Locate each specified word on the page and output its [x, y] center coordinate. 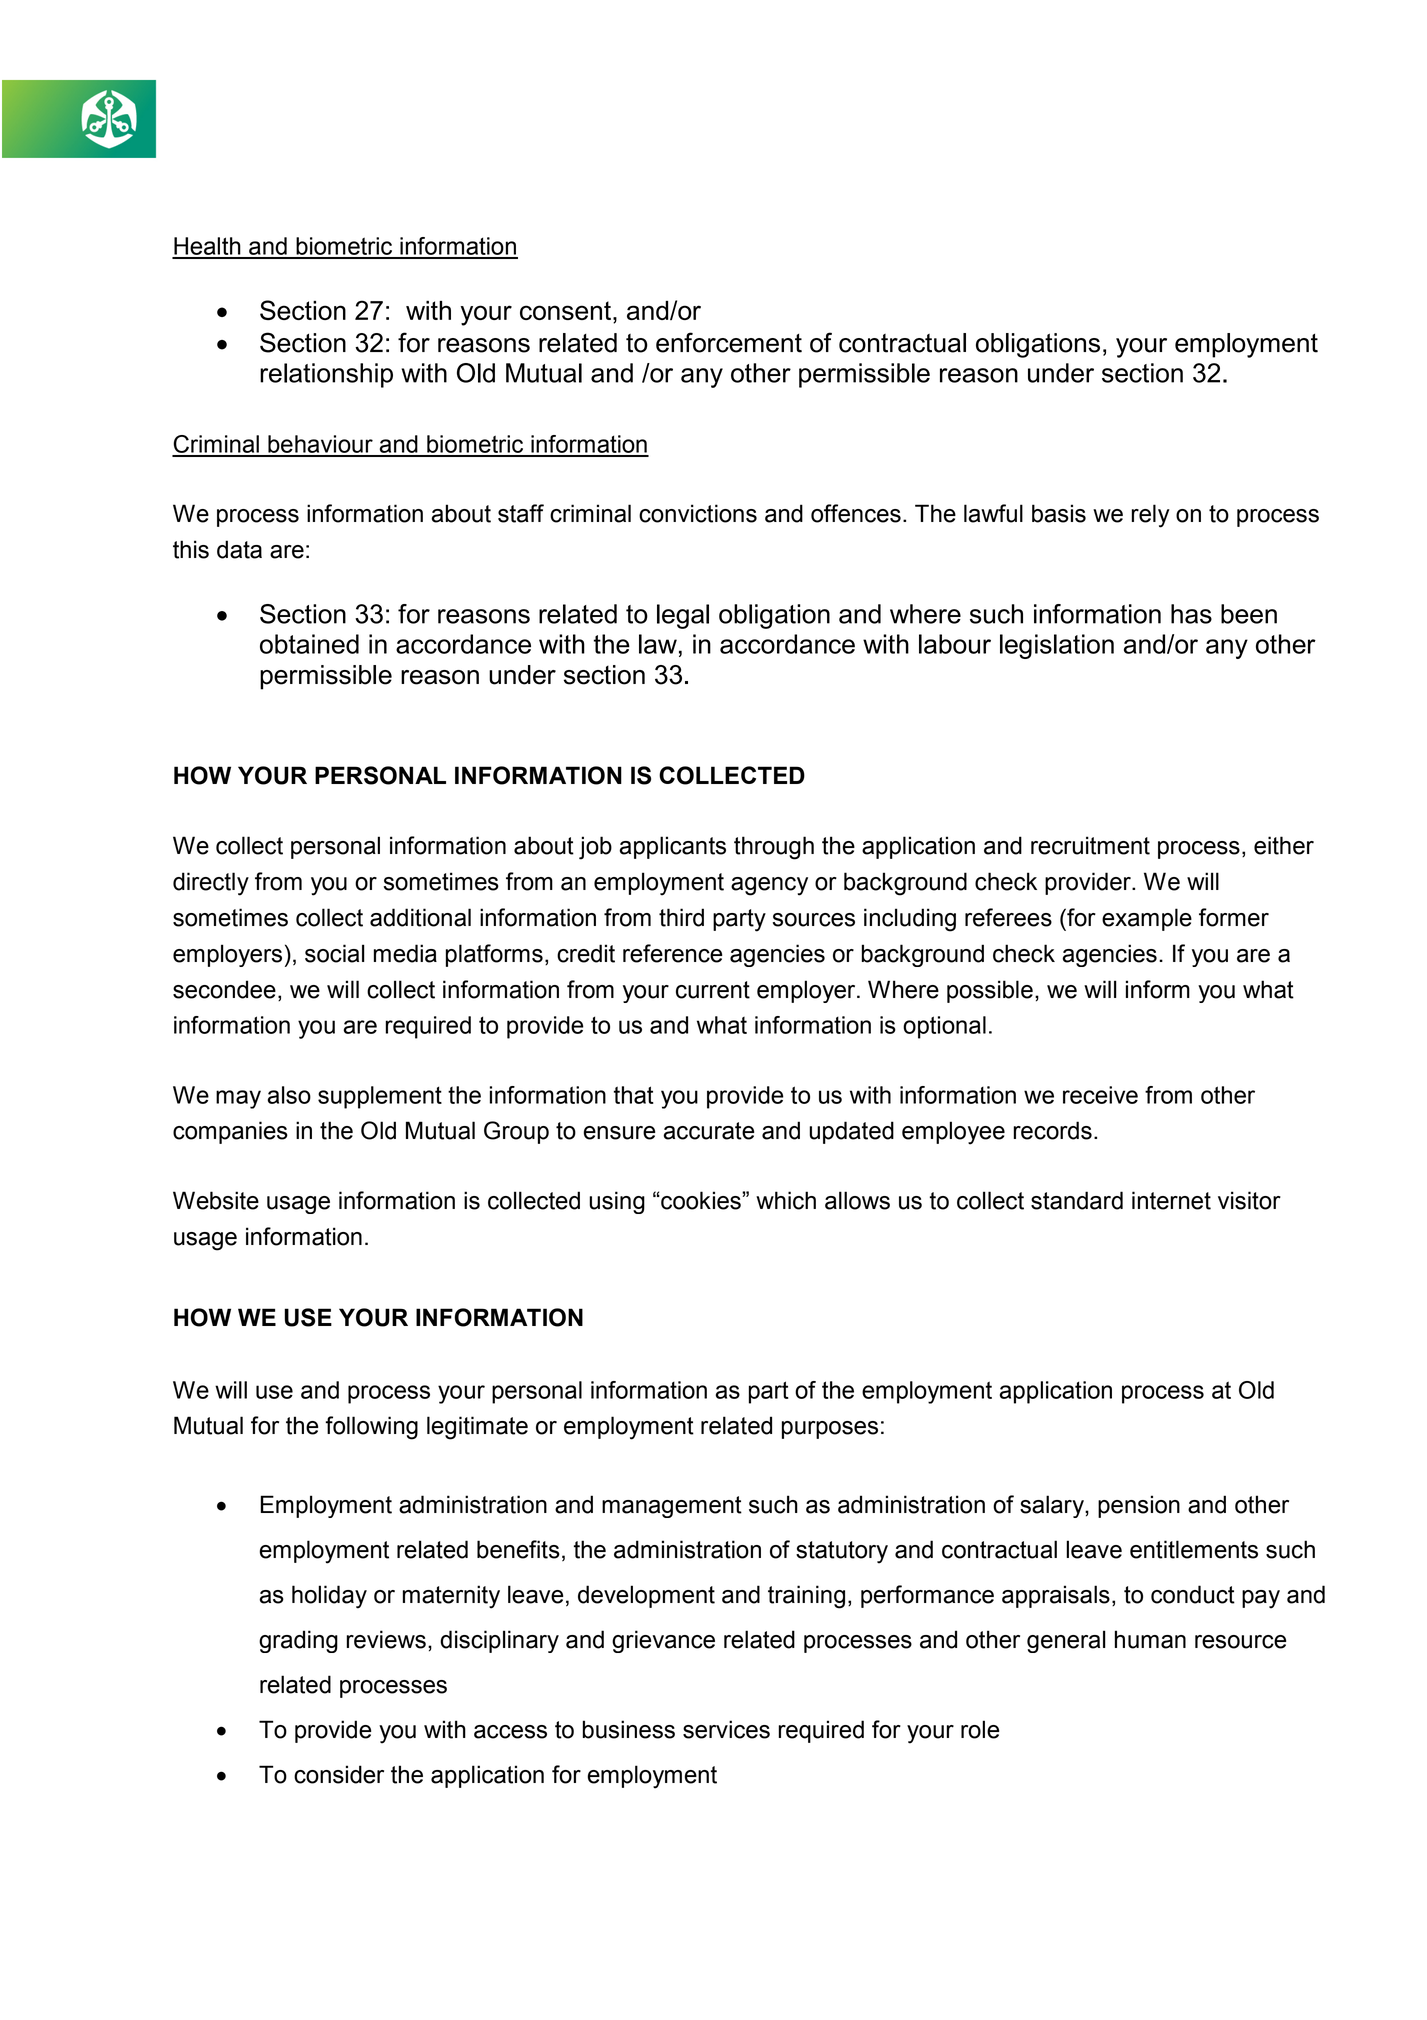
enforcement [729, 342]
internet [1171, 1200]
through [774, 848]
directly [211, 884]
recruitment [1090, 845]
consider [339, 1774]
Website [216, 1200]
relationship [326, 375]
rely [1151, 516]
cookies [701, 1200]
